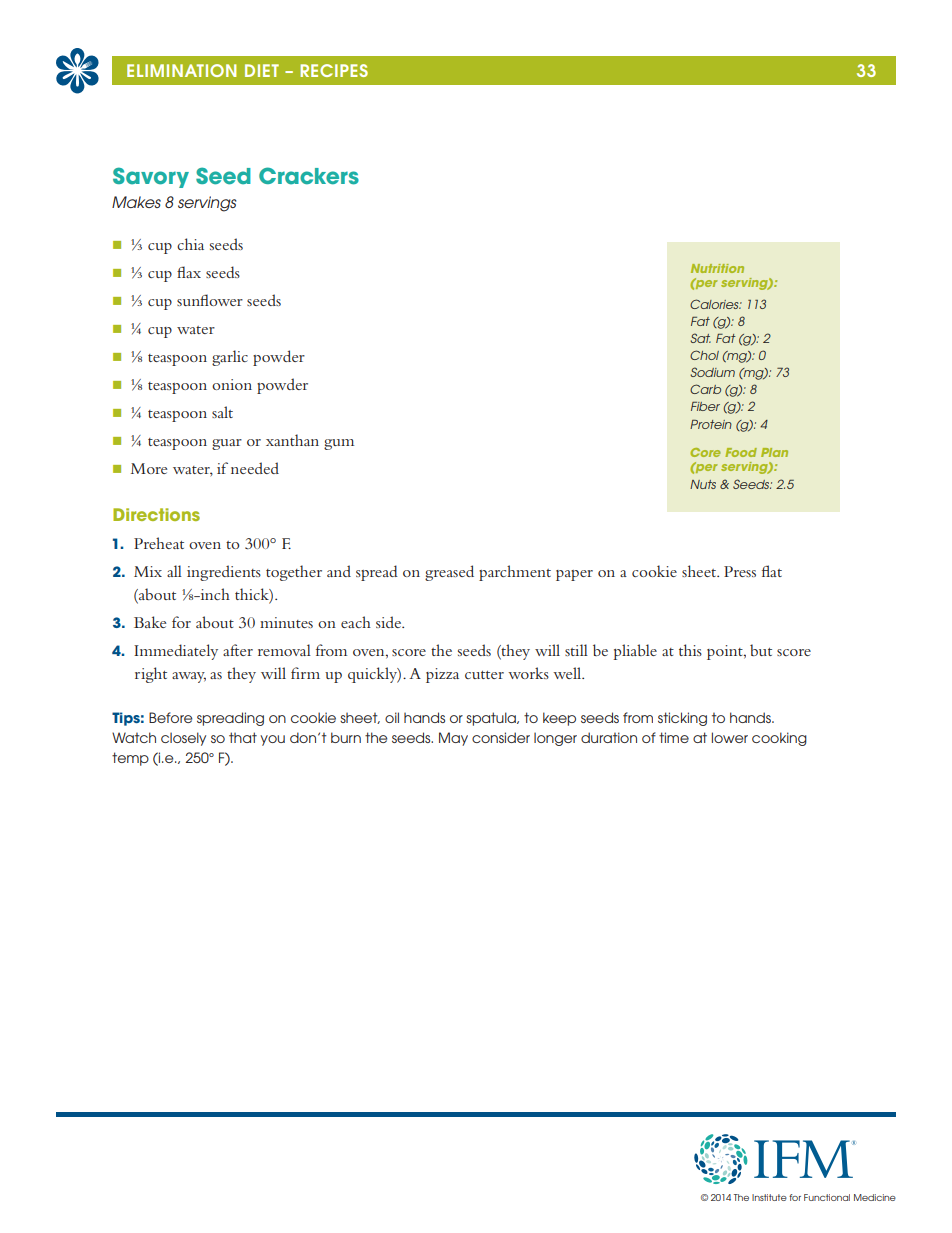 Image resolution: width=952 pixels, height=1233 pixels. I want to click on after, so click(238, 650).
